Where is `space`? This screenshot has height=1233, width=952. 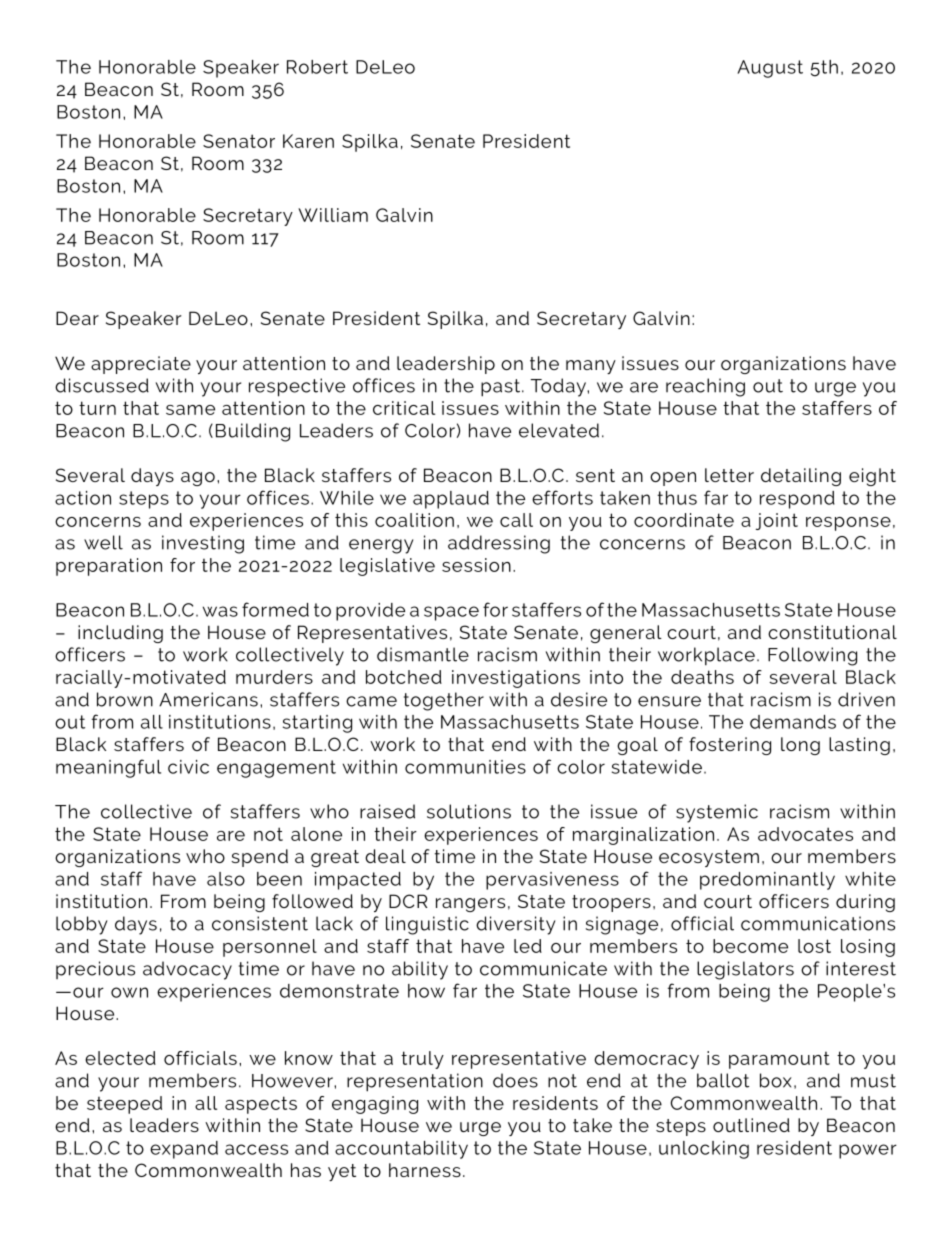
space is located at coordinates (451, 613).
